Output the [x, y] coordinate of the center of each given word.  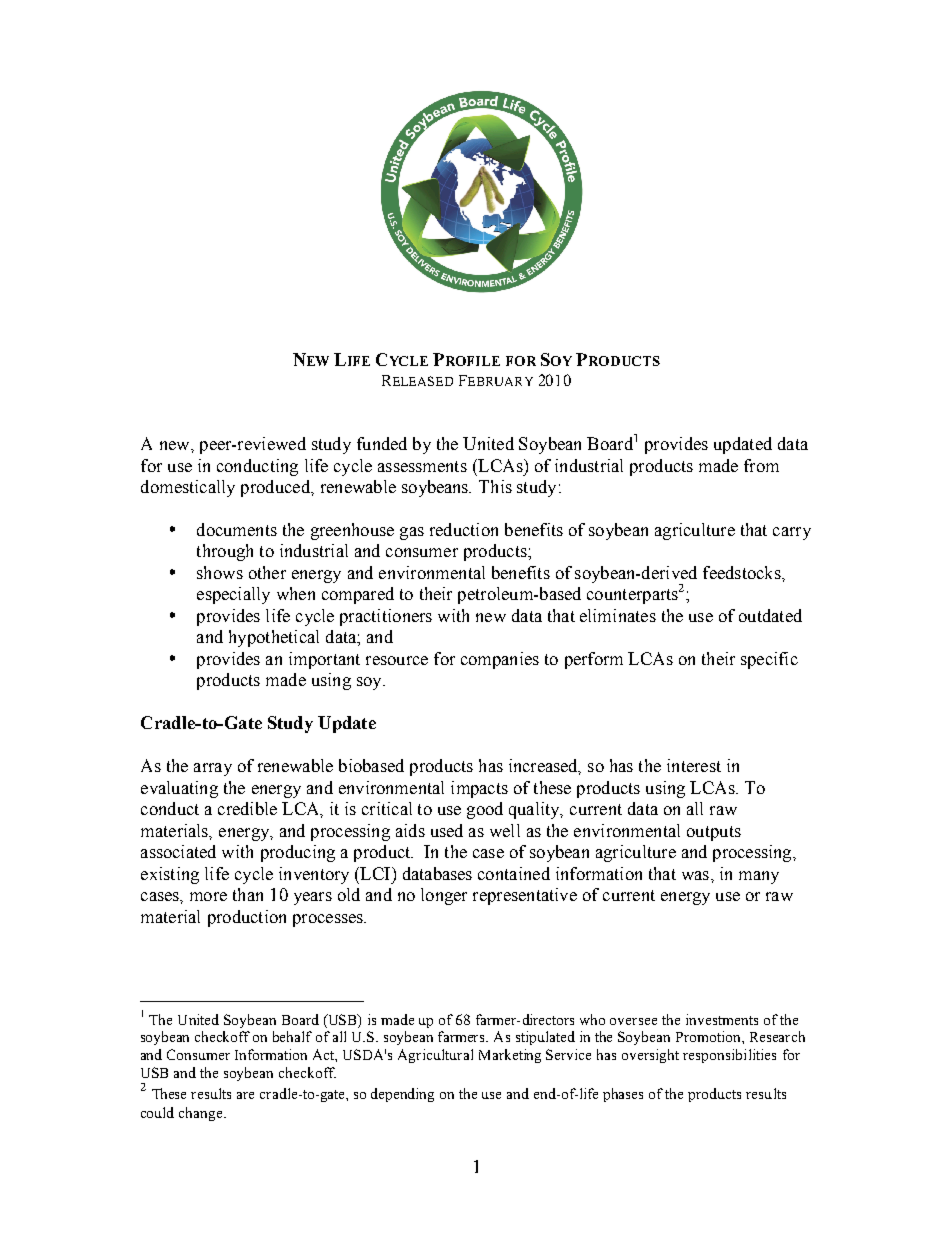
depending [402, 1095]
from [761, 465]
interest [694, 765]
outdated [770, 615]
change [202, 1114]
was [697, 875]
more [208, 896]
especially [233, 595]
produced [276, 488]
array [213, 769]
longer [444, 896]
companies [500, 660]
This [495, 486]
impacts [479, 789]
